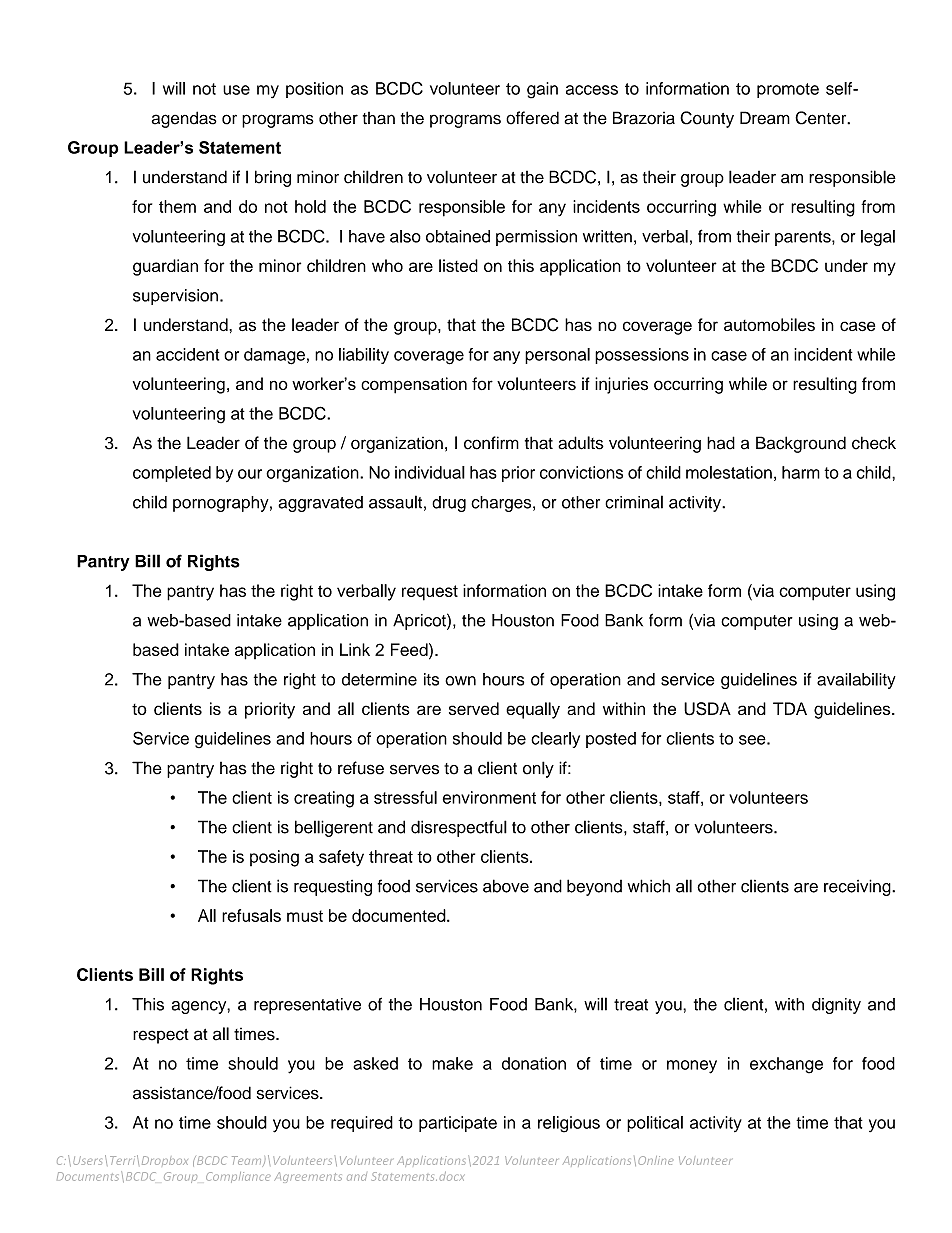 The width and height of the screenshot is (952, 1233). Describe the element at coordinates (858, 887) in the screenshot. I see `receiving` at that location.
